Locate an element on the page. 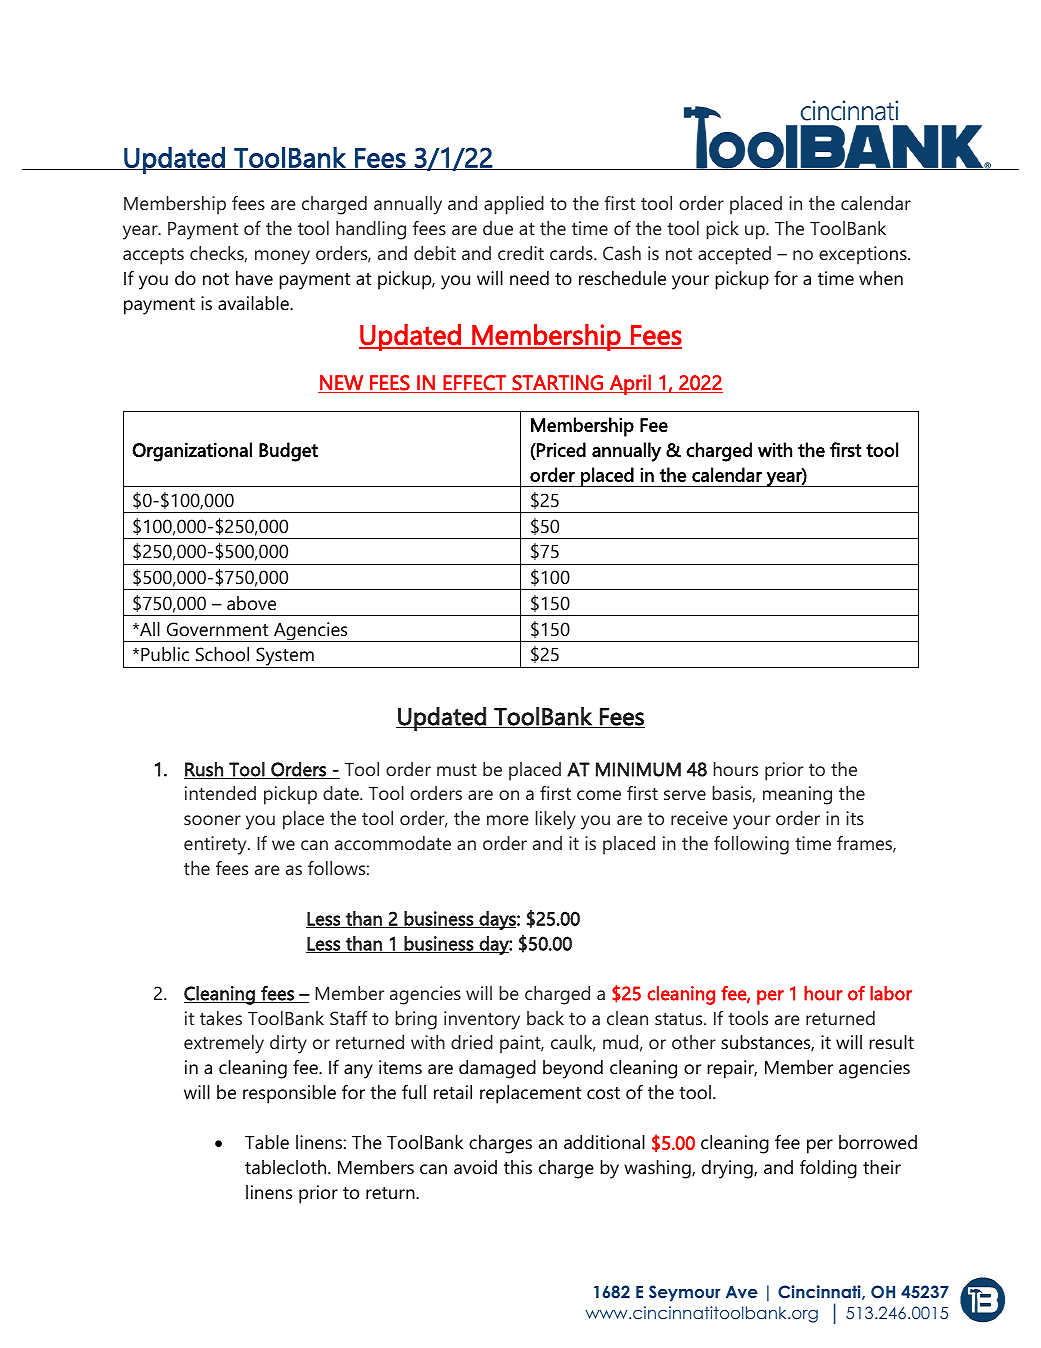 The height and width of the document is (1348, 1041). meaning is located at coordinates (797, 795).
